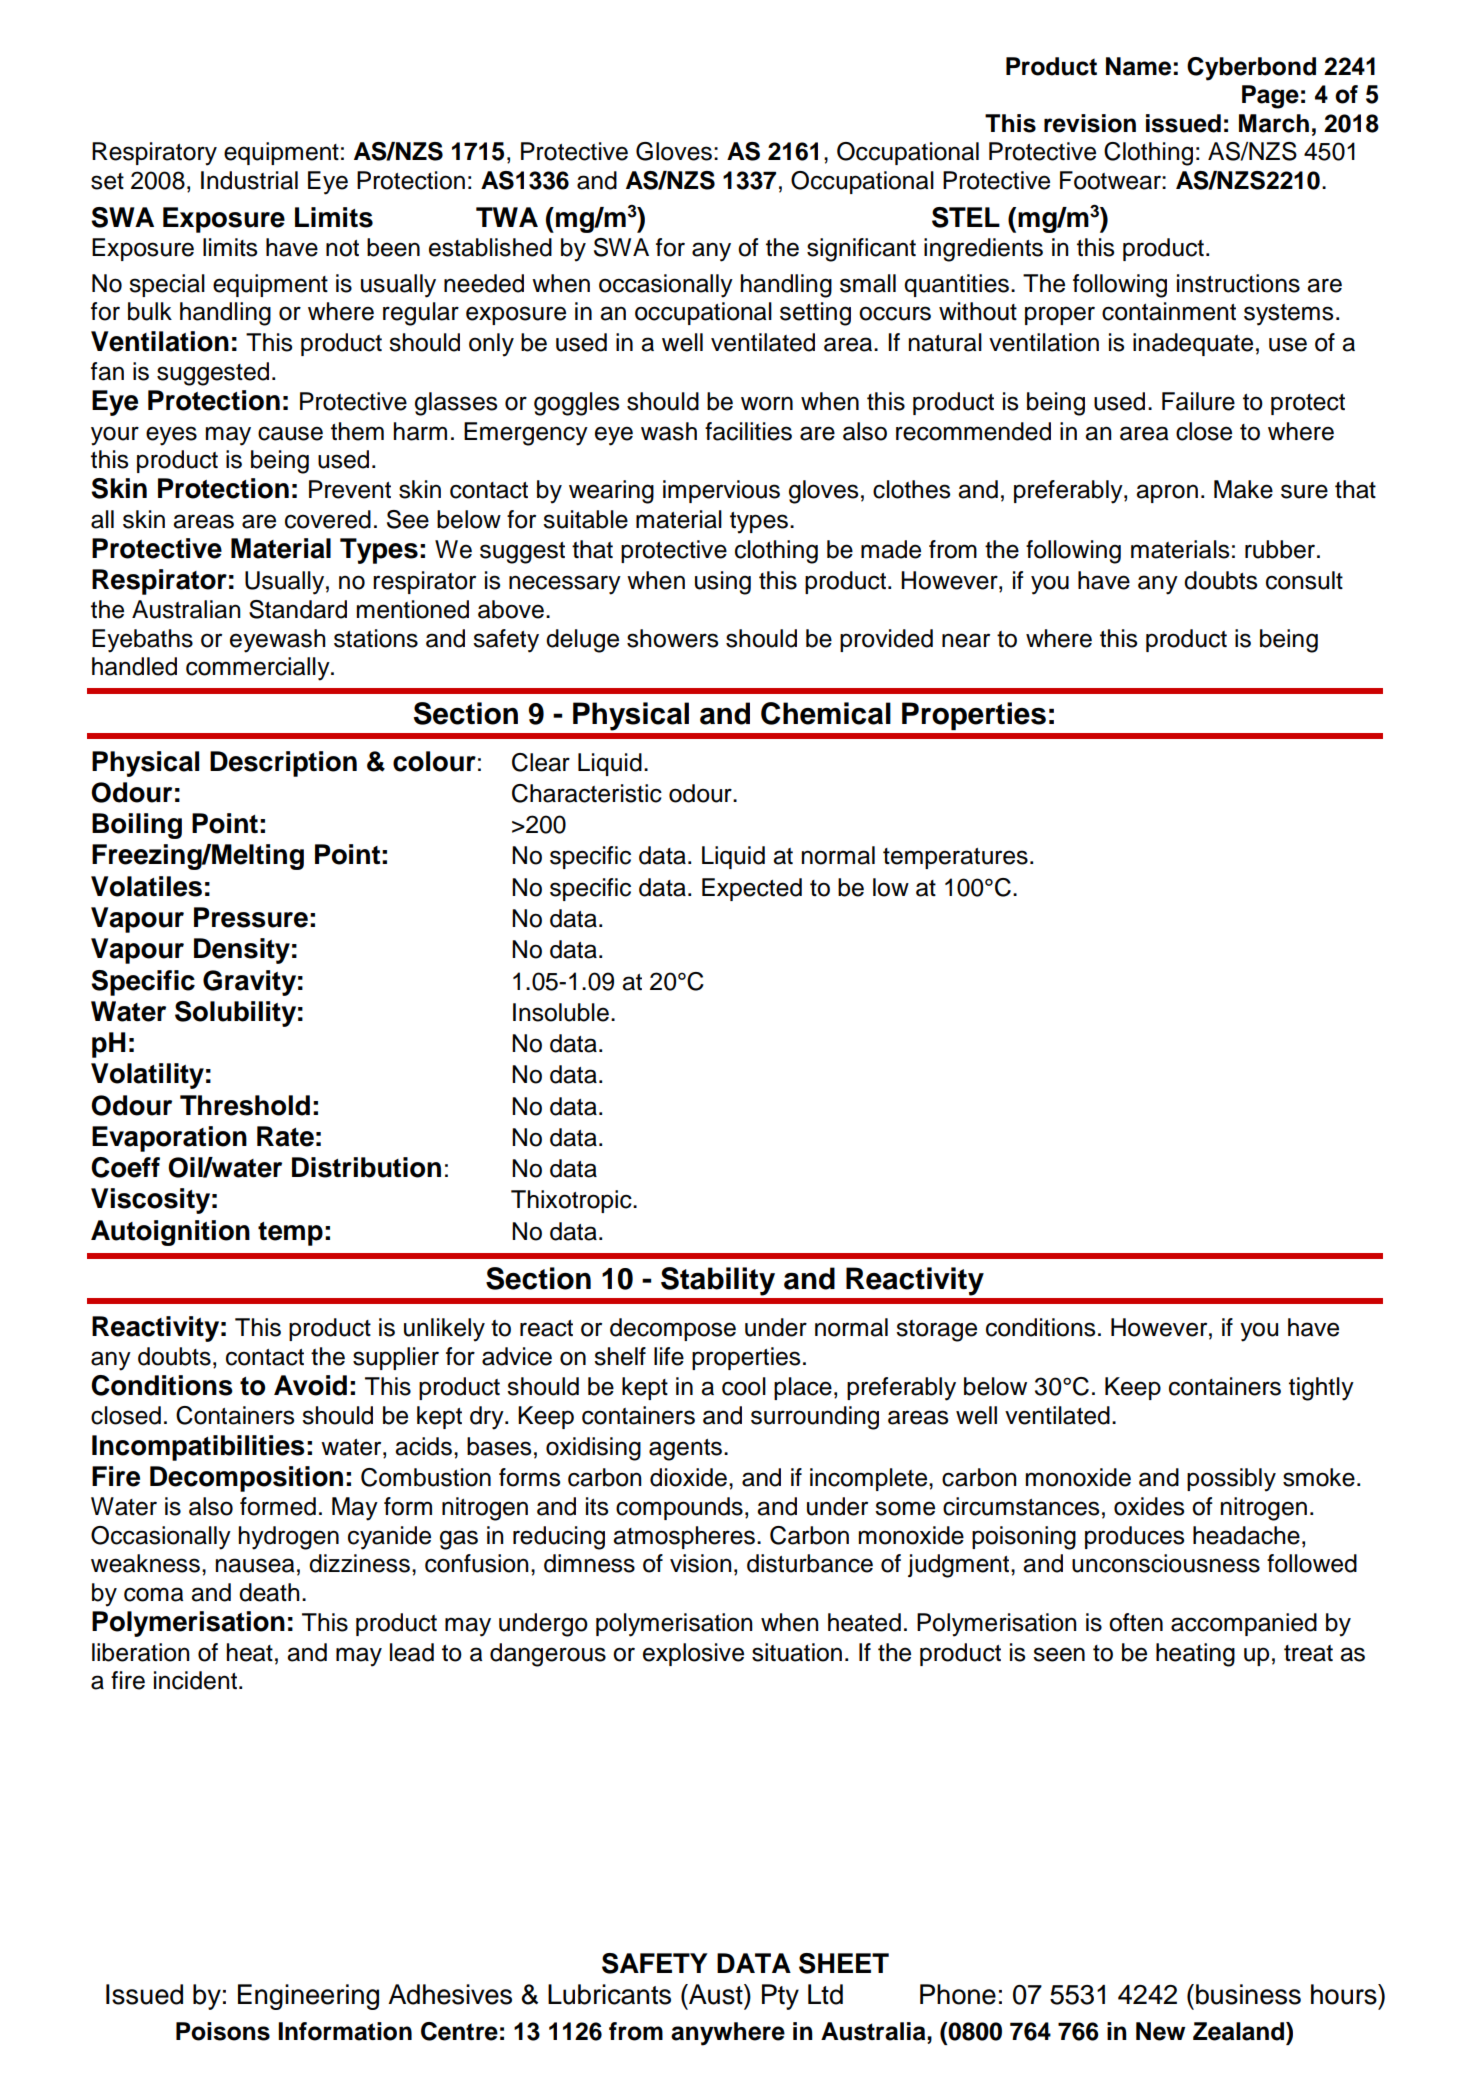 The image size is (1470, 2080). Describe the element at coordinates (679, 1508) in the image. I see `compounds` at that location.
